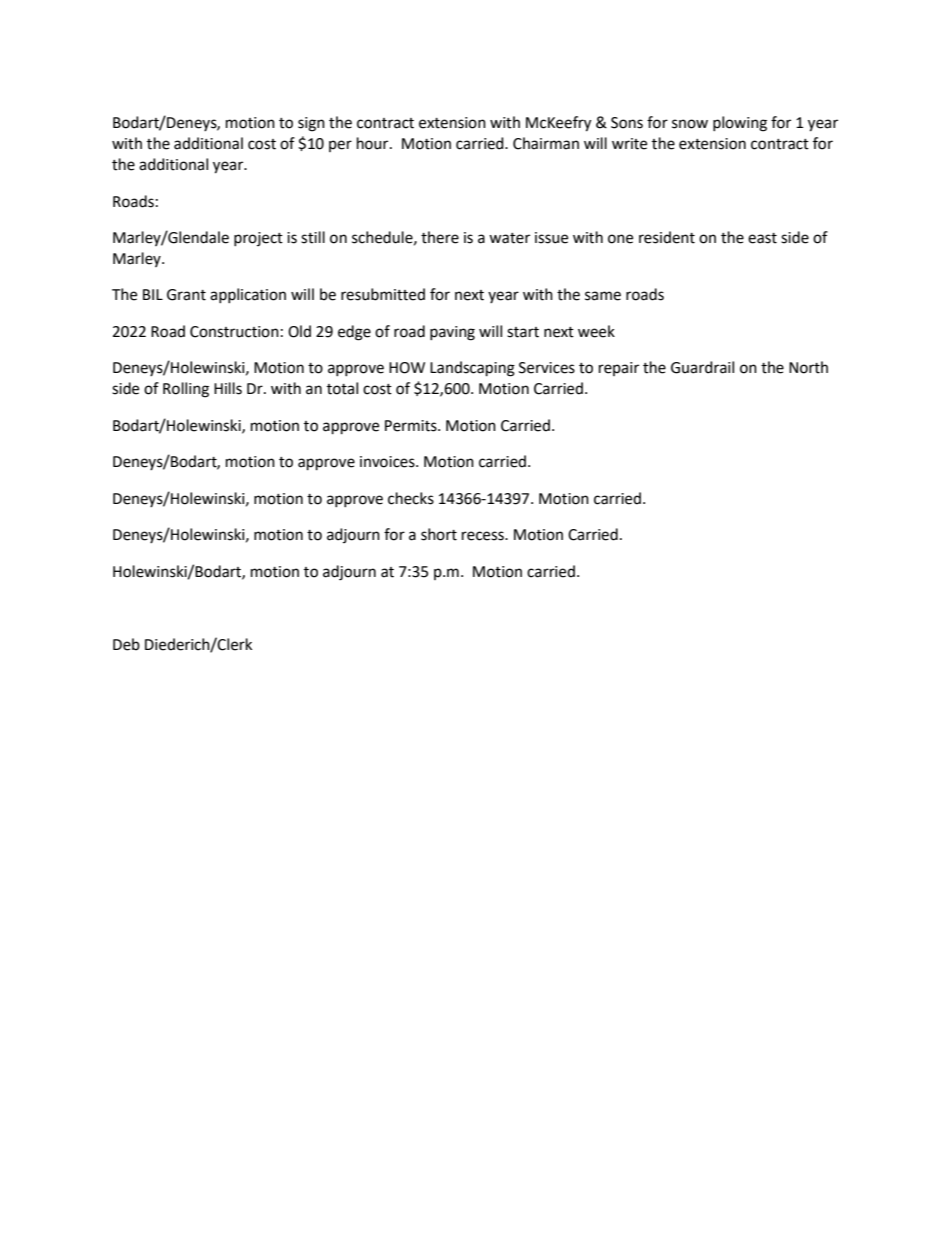  Describe the element at coordinates (258, 239) in the image. I see `project` at that location.
